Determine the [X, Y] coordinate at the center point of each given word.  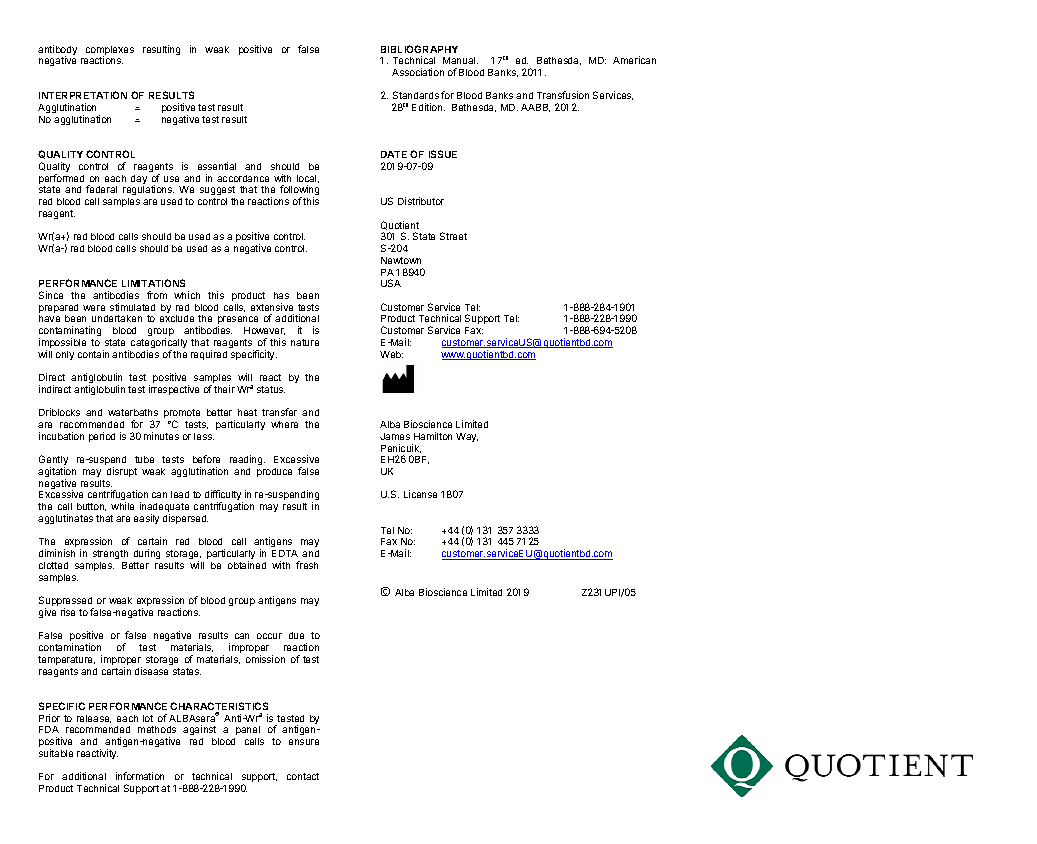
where [284, 424]
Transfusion [563, 95]
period [102, 437]
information [140, 776]
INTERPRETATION [83, 95]
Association [418, 72]
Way [467, 437]
